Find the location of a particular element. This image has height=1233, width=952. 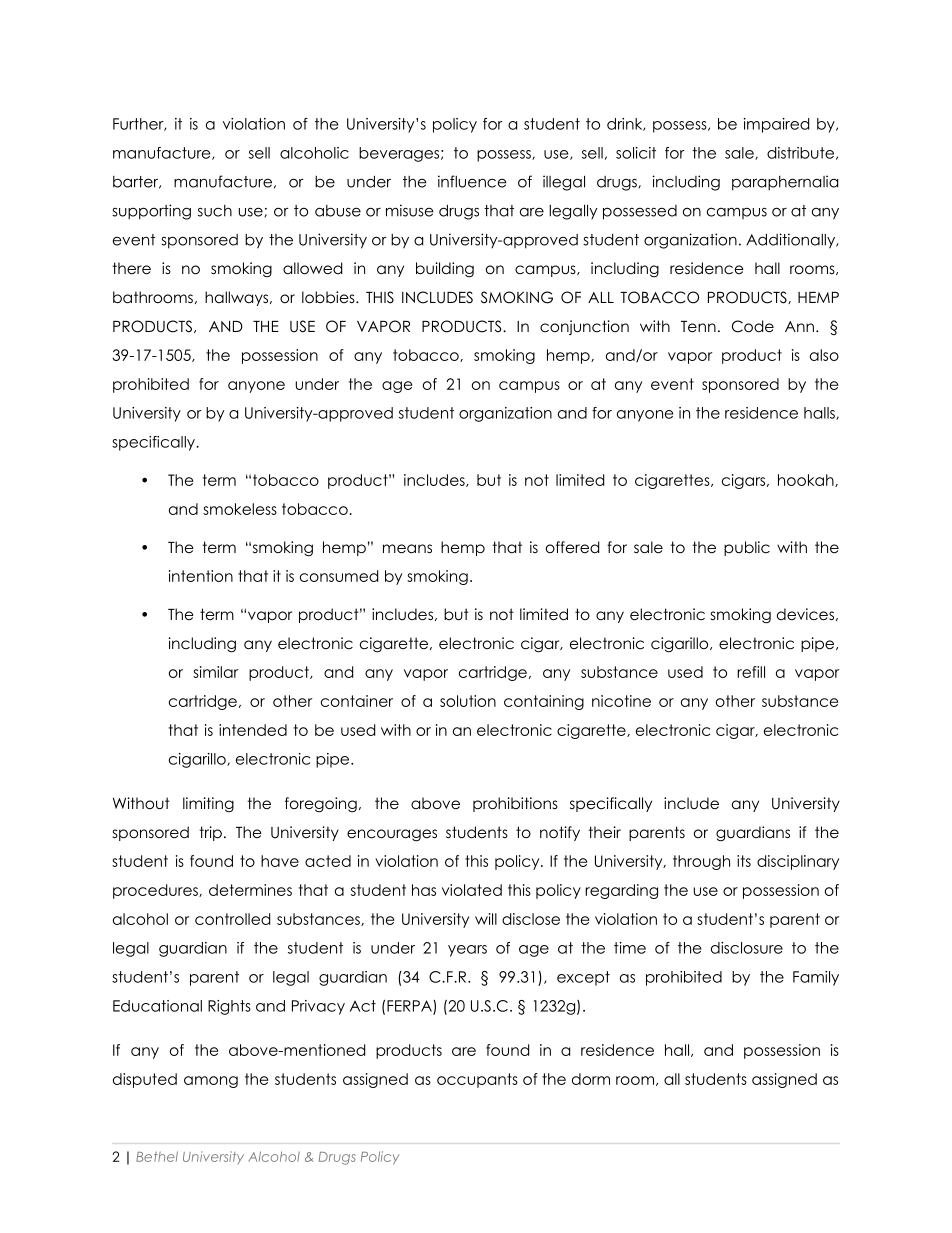

such is located at coordinates (215, 211).
